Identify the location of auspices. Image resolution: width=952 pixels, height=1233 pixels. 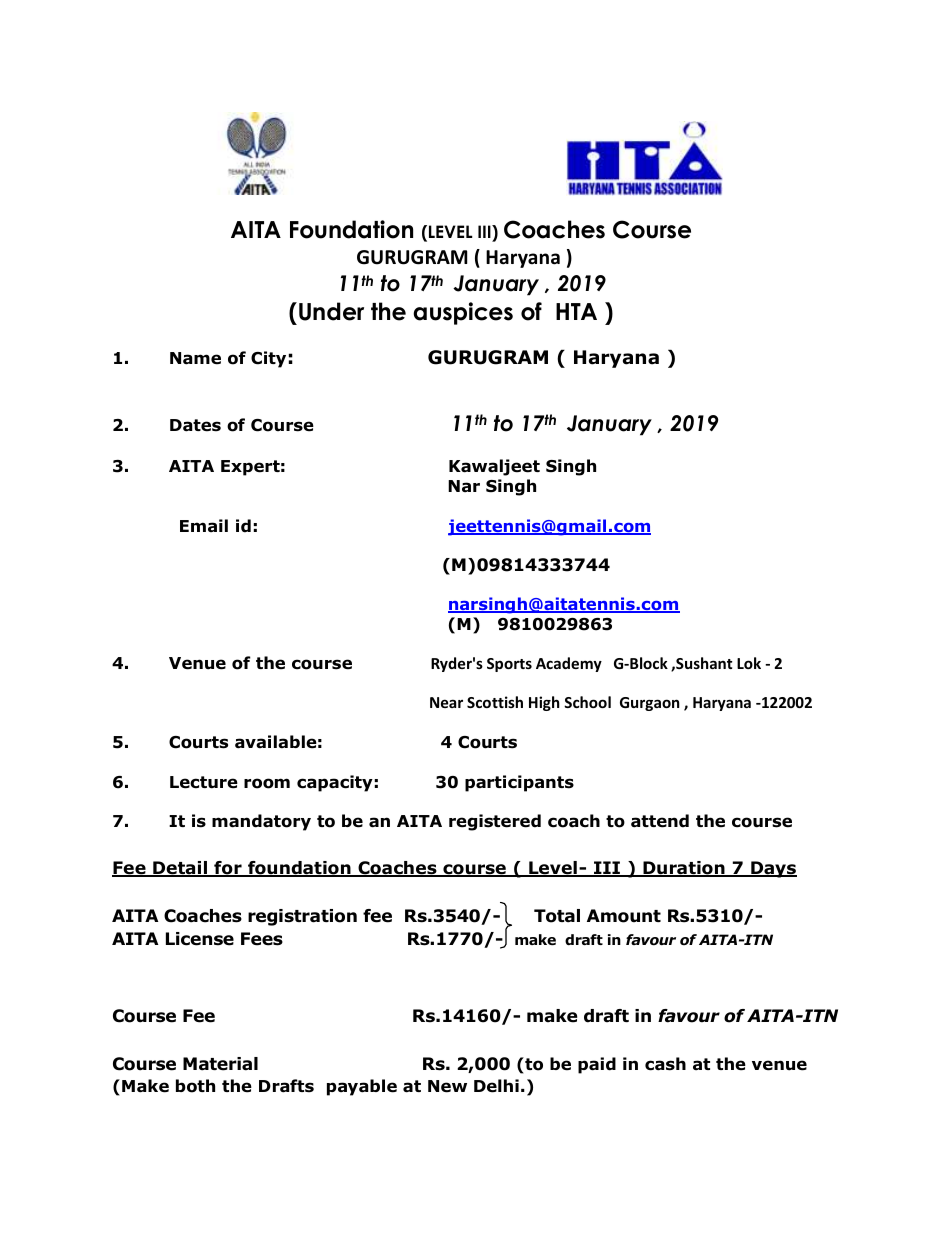
(463, 313).
